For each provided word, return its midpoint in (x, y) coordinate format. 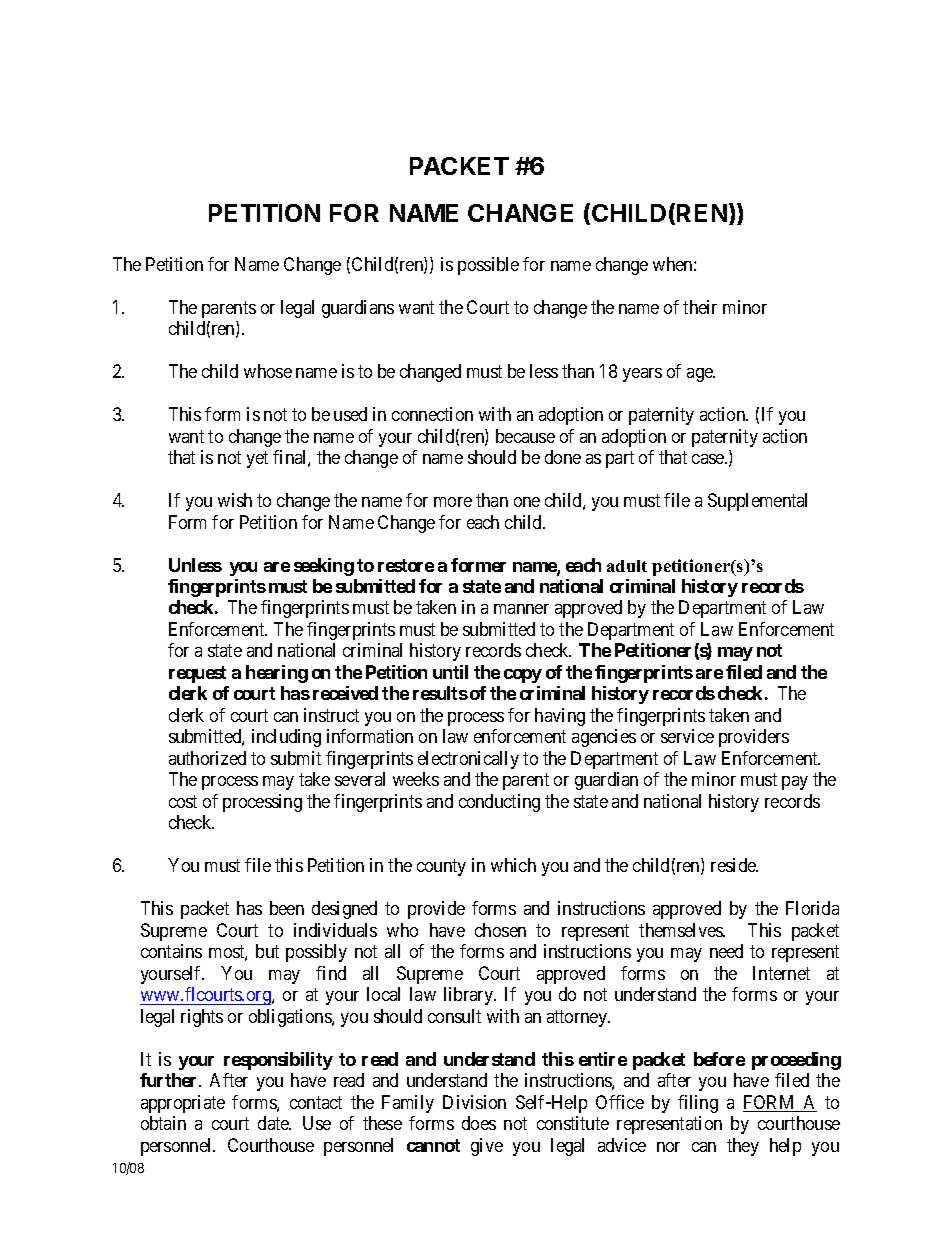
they (743, 1147)
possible (488, 266)
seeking (324, 567)
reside (734, 865)
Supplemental (757, 502)
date (274, 1123)
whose (268, 371)
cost (183, 801)
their (700, 307)
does (479, 1123)
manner (521, 609)
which (513, 865)
